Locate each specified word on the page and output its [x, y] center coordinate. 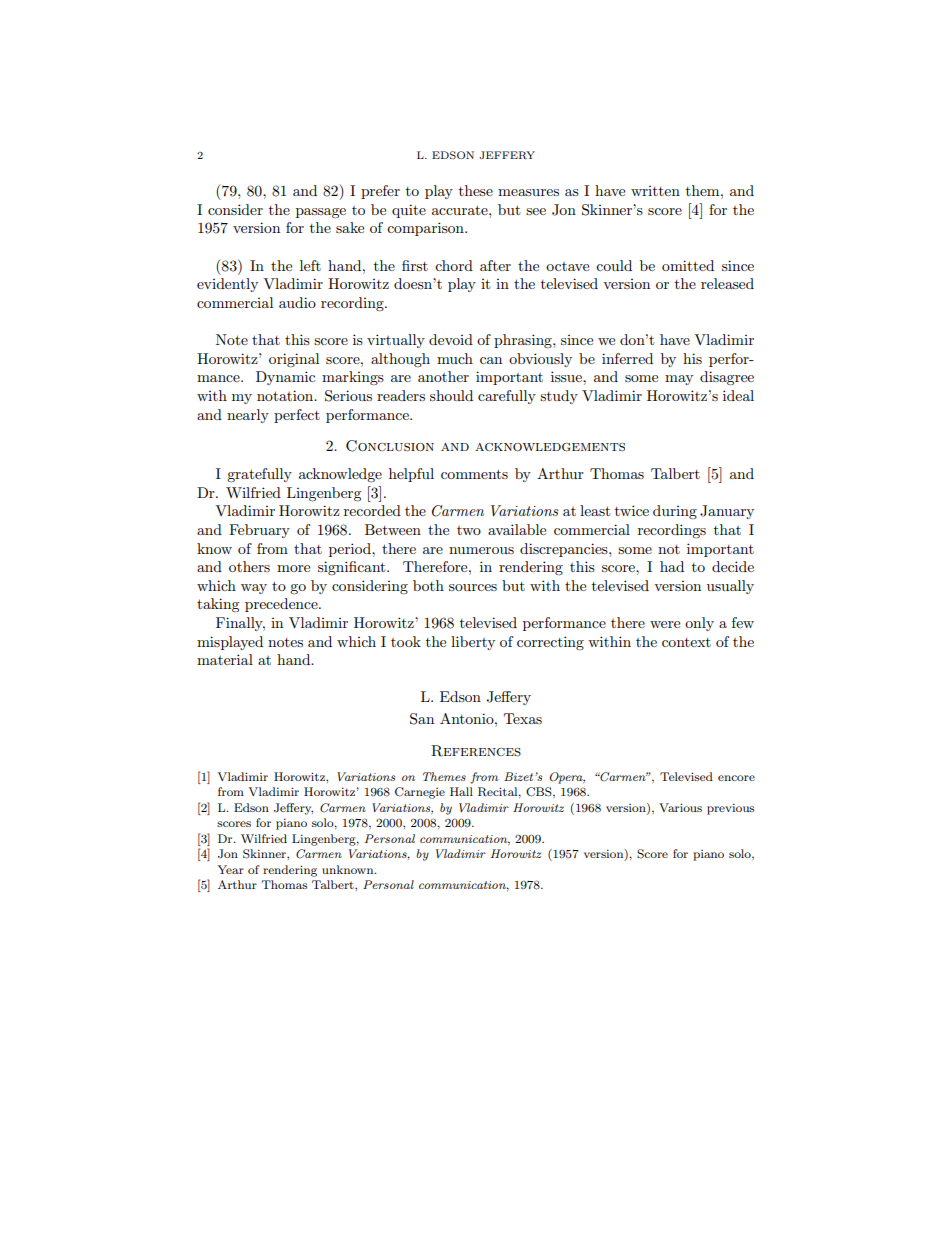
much [455, 358]
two [469, 530]
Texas [523, 718]
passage [321, 213]
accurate [461, 210]
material [225, 659]
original [294, 360]
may [679, 380]
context [686, 642]
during [675, 512]
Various [680, 807]
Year [230, 869]
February [259, 531]
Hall [461, 791]
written [655, 191]
